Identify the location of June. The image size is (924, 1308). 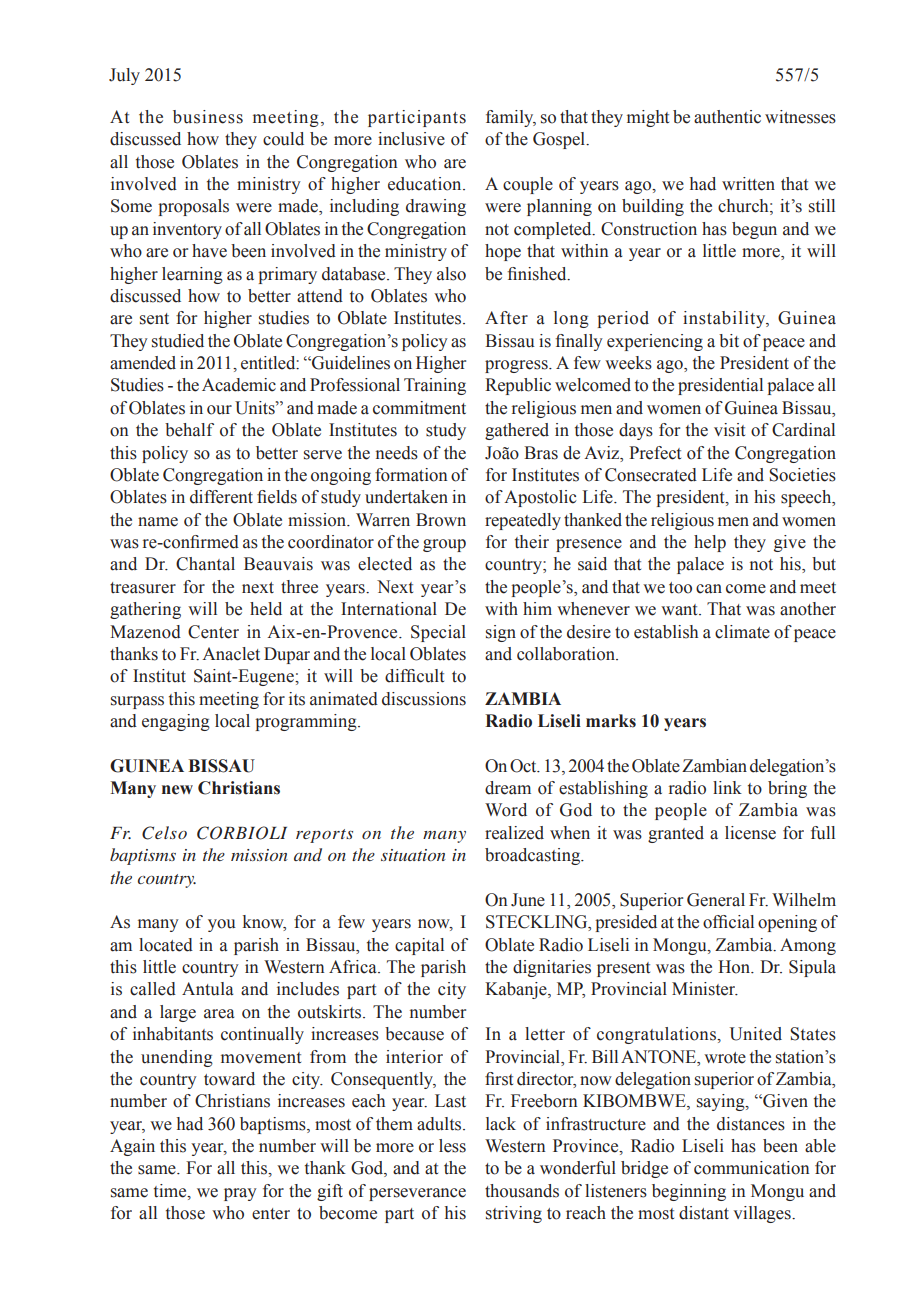
(528, 900).
